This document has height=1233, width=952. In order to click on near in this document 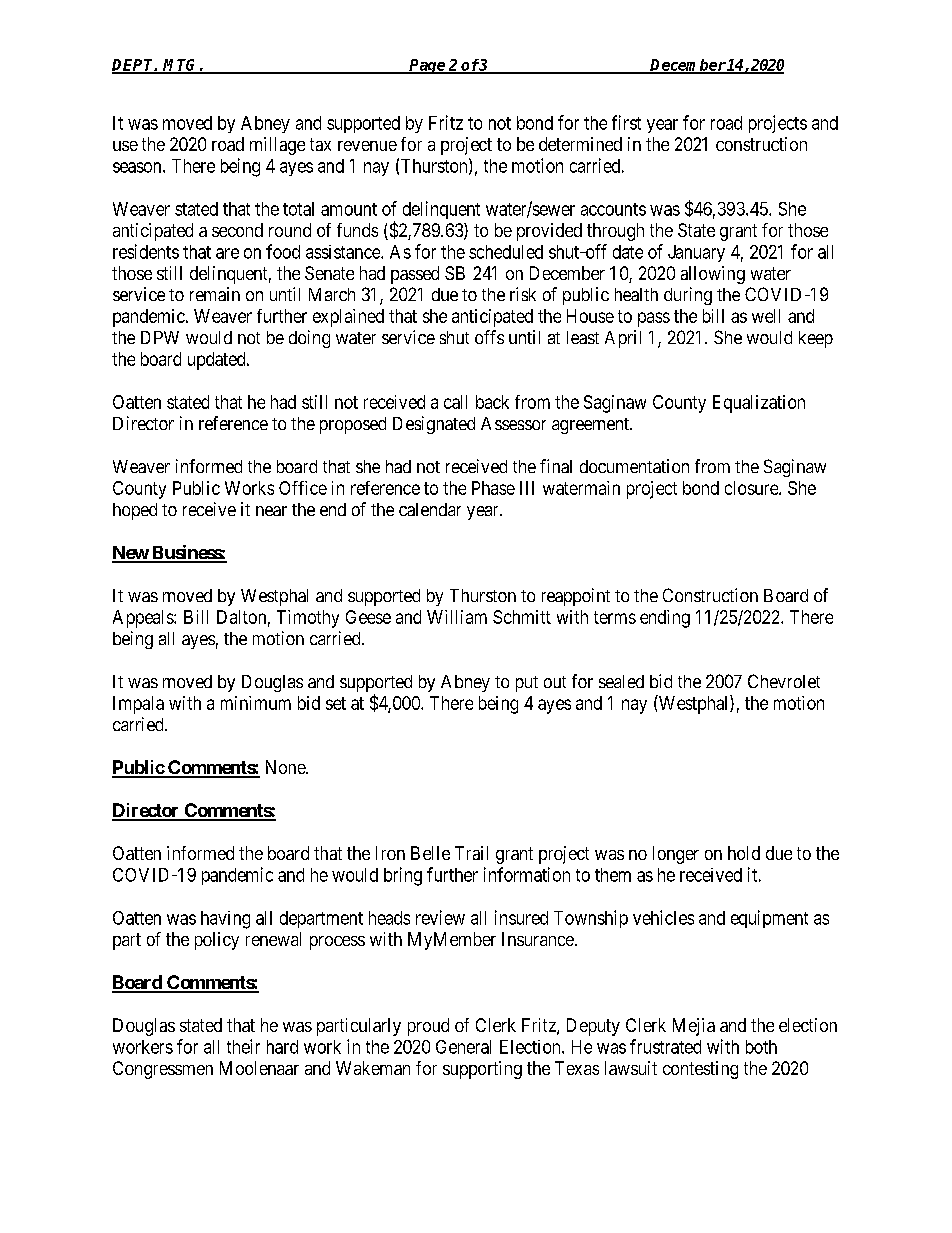, I will do `click(271, 511)`.
